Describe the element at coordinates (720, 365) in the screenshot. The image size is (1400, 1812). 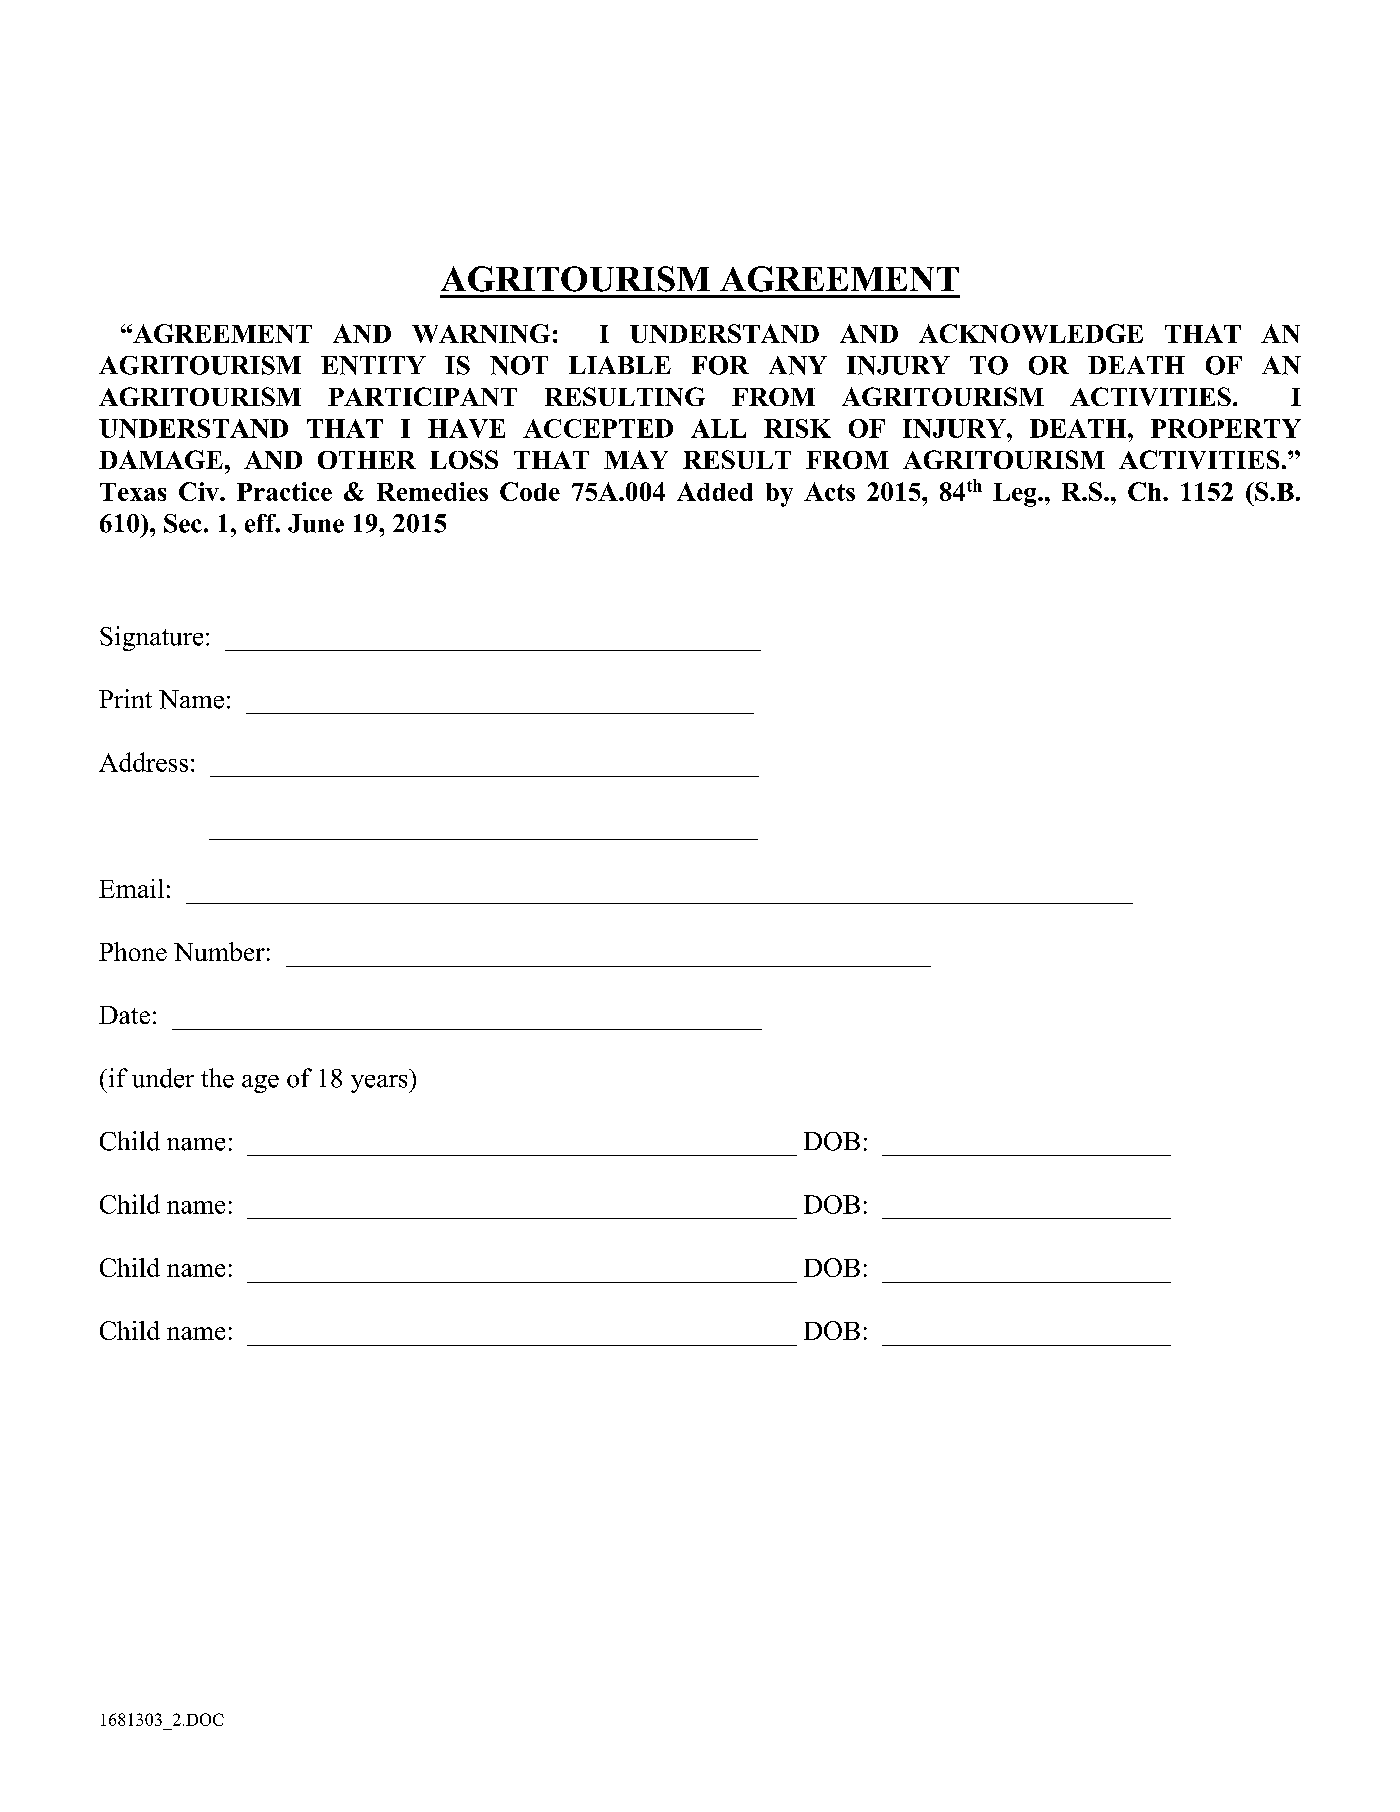
I see `FOR` at that location.
